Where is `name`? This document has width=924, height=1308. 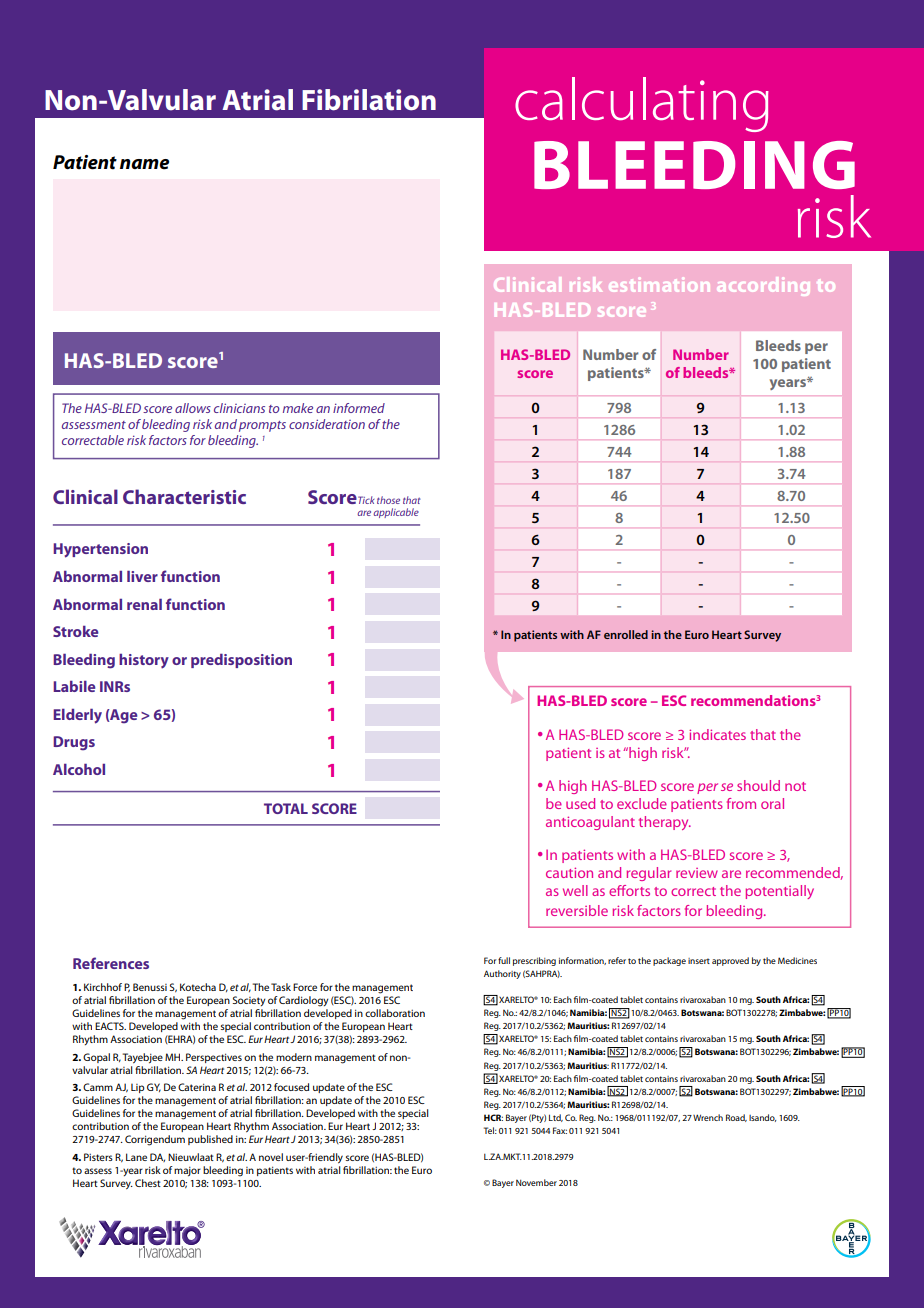 name is located at coordinates (144, 164).
